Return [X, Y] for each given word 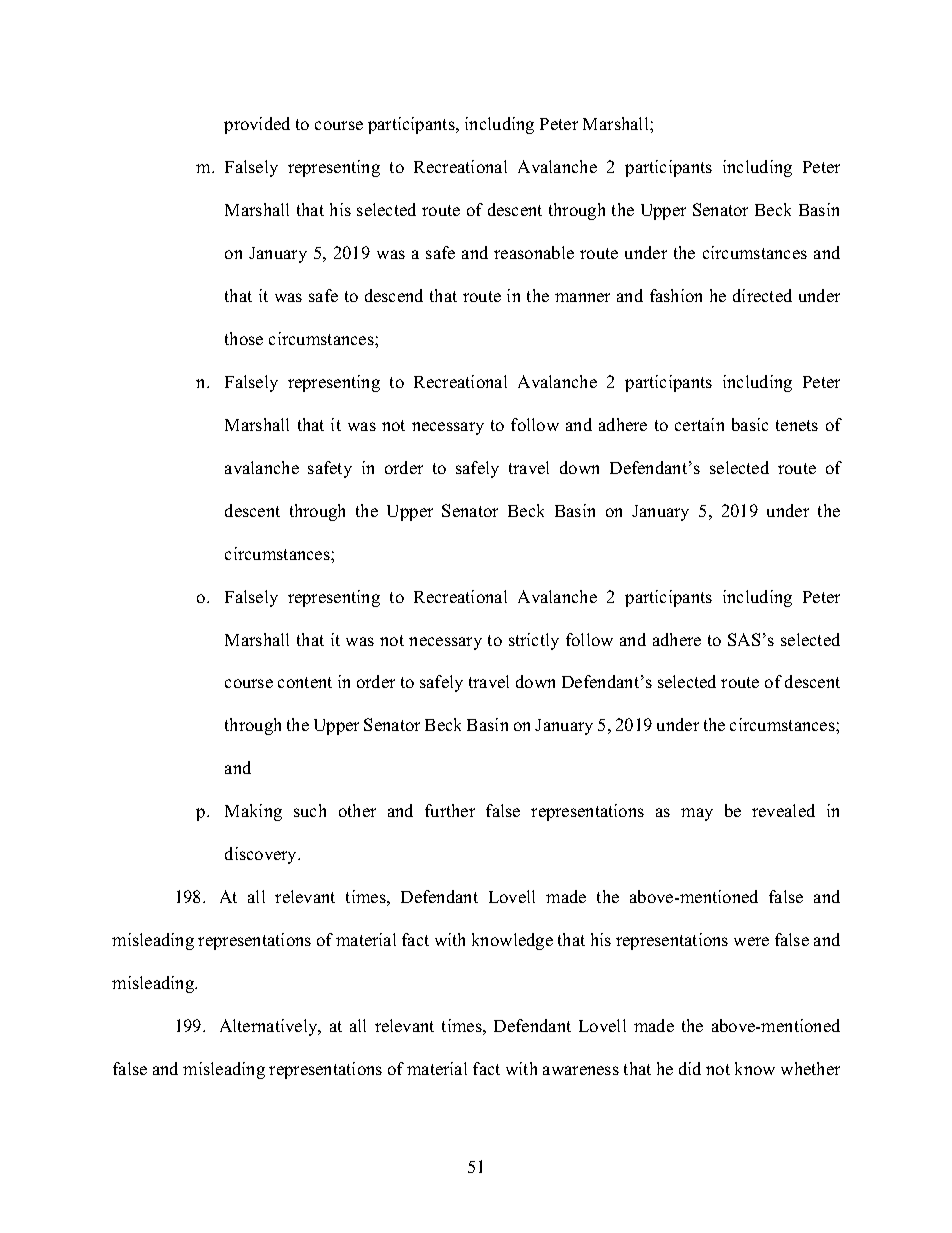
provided [257, 125]
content [305, 682]
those [244, 338]
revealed [783, 810]
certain [699, 424]
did [690, 1068]
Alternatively [270, 1027]
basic [750, 424]
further [450, 810]
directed [762, 295]
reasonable [534, 252]
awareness [581, 1070]
